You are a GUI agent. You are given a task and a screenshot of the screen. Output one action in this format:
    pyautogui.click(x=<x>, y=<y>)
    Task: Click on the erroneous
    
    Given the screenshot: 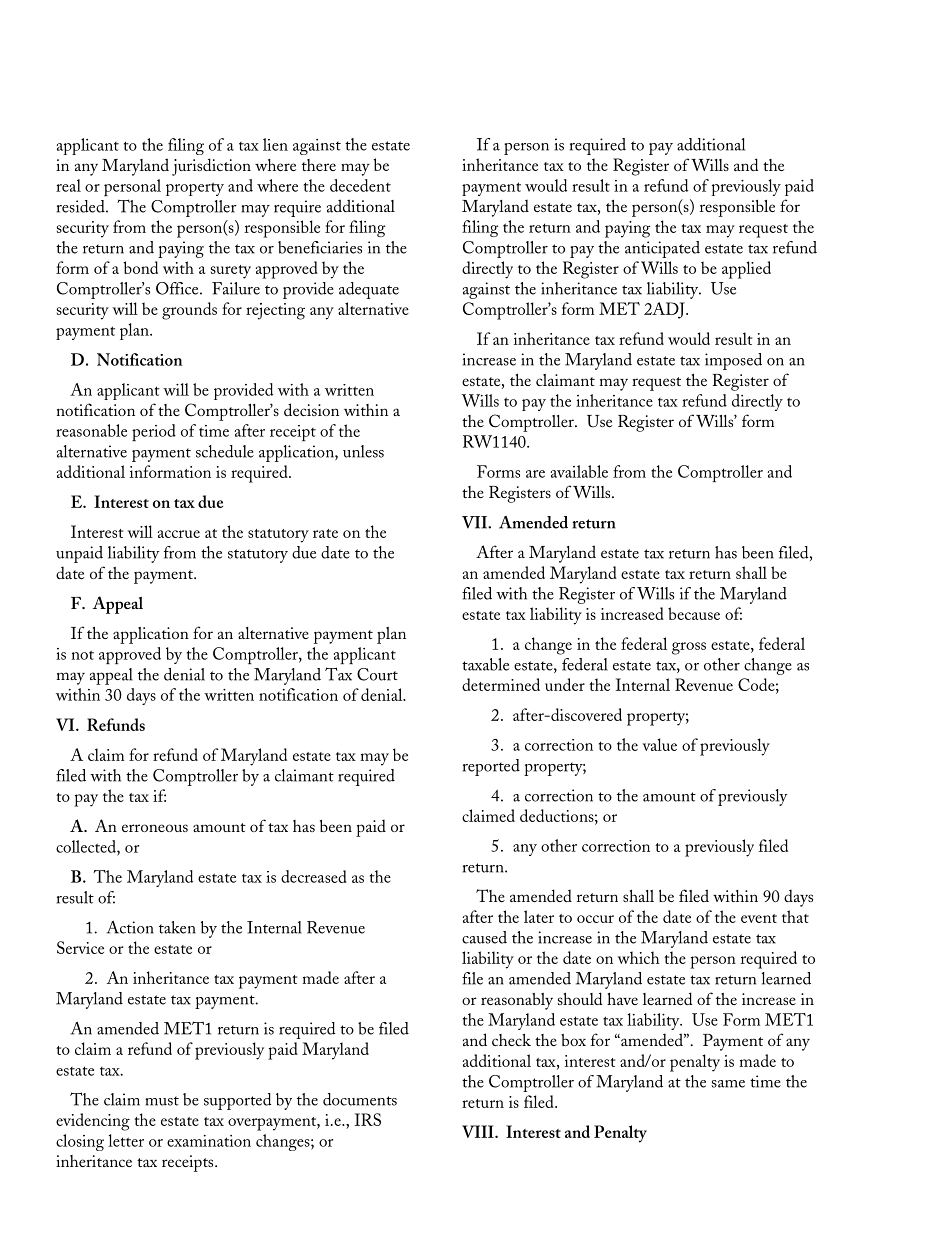 What is the action you would take?
    pyautogui.click(x=155, y=828)
